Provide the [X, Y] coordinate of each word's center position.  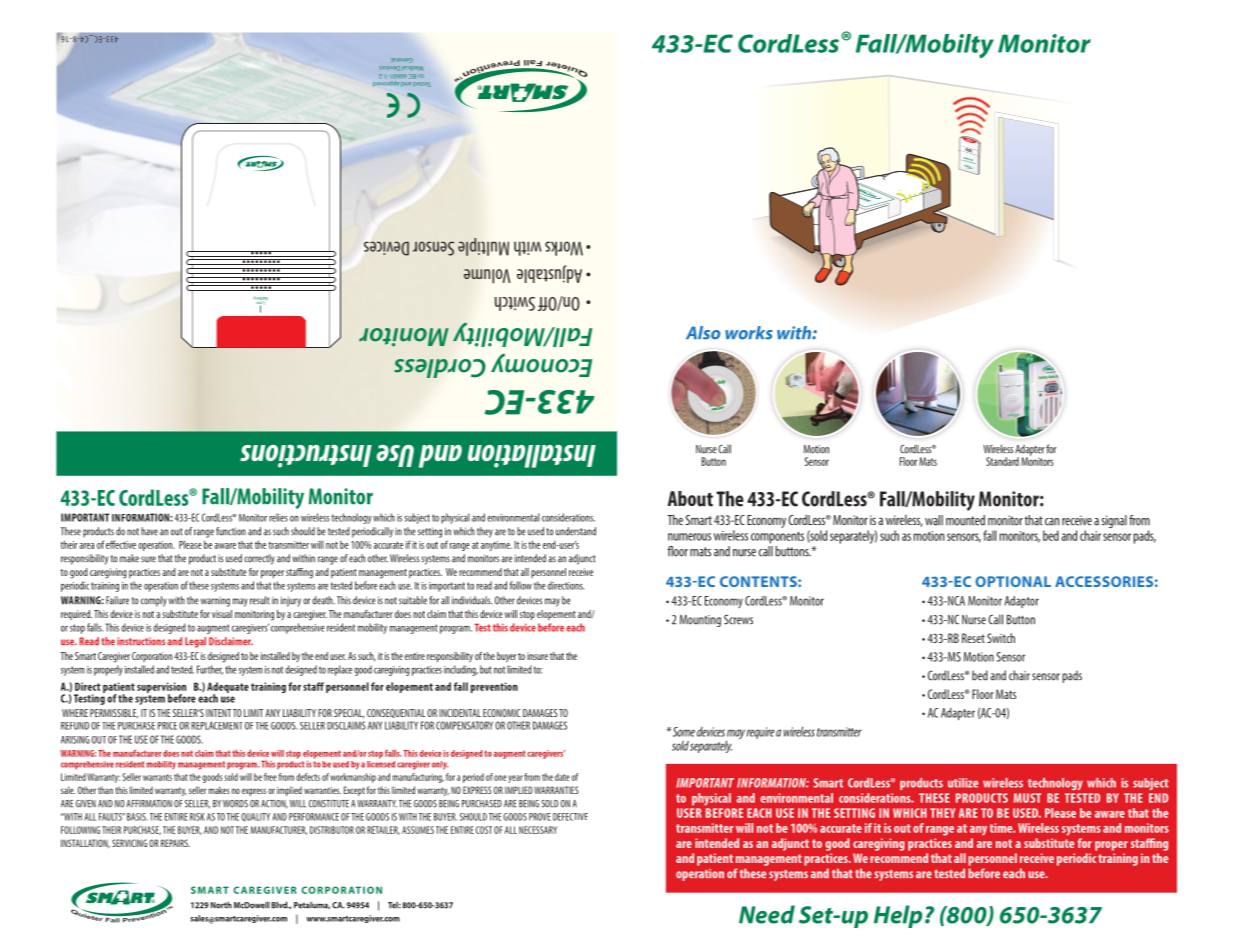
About [690, 499]
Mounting [700, 621]
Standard [1002, 461]
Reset [973, 638]
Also [703, 333]
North [221, 905]
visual [222, 614]
